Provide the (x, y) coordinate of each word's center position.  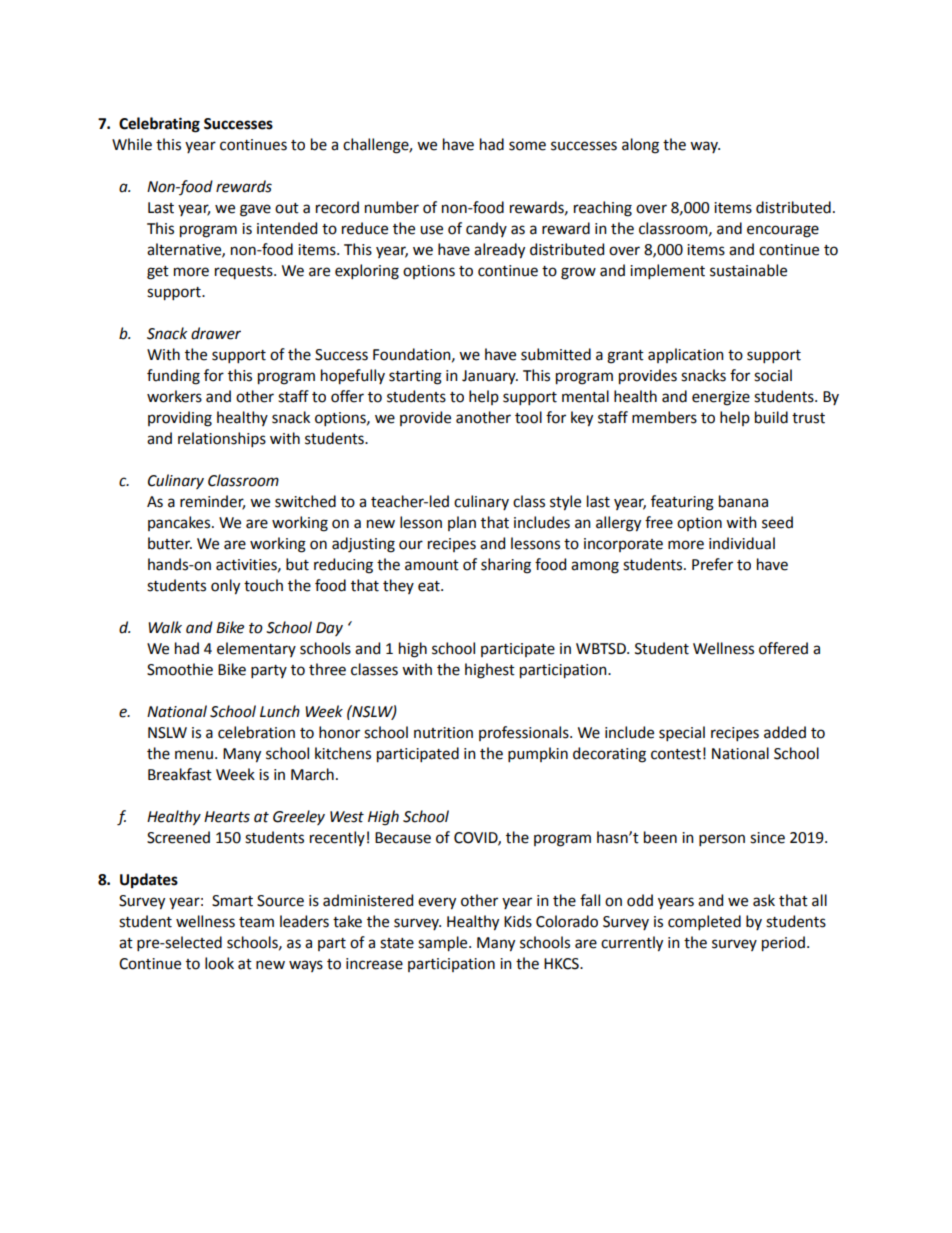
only (225, 587)
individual (742, 543)
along (640, 146)
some (527, 146)
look (219, 963)
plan (462, 523)
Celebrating (159, 125)
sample (444, 944)
